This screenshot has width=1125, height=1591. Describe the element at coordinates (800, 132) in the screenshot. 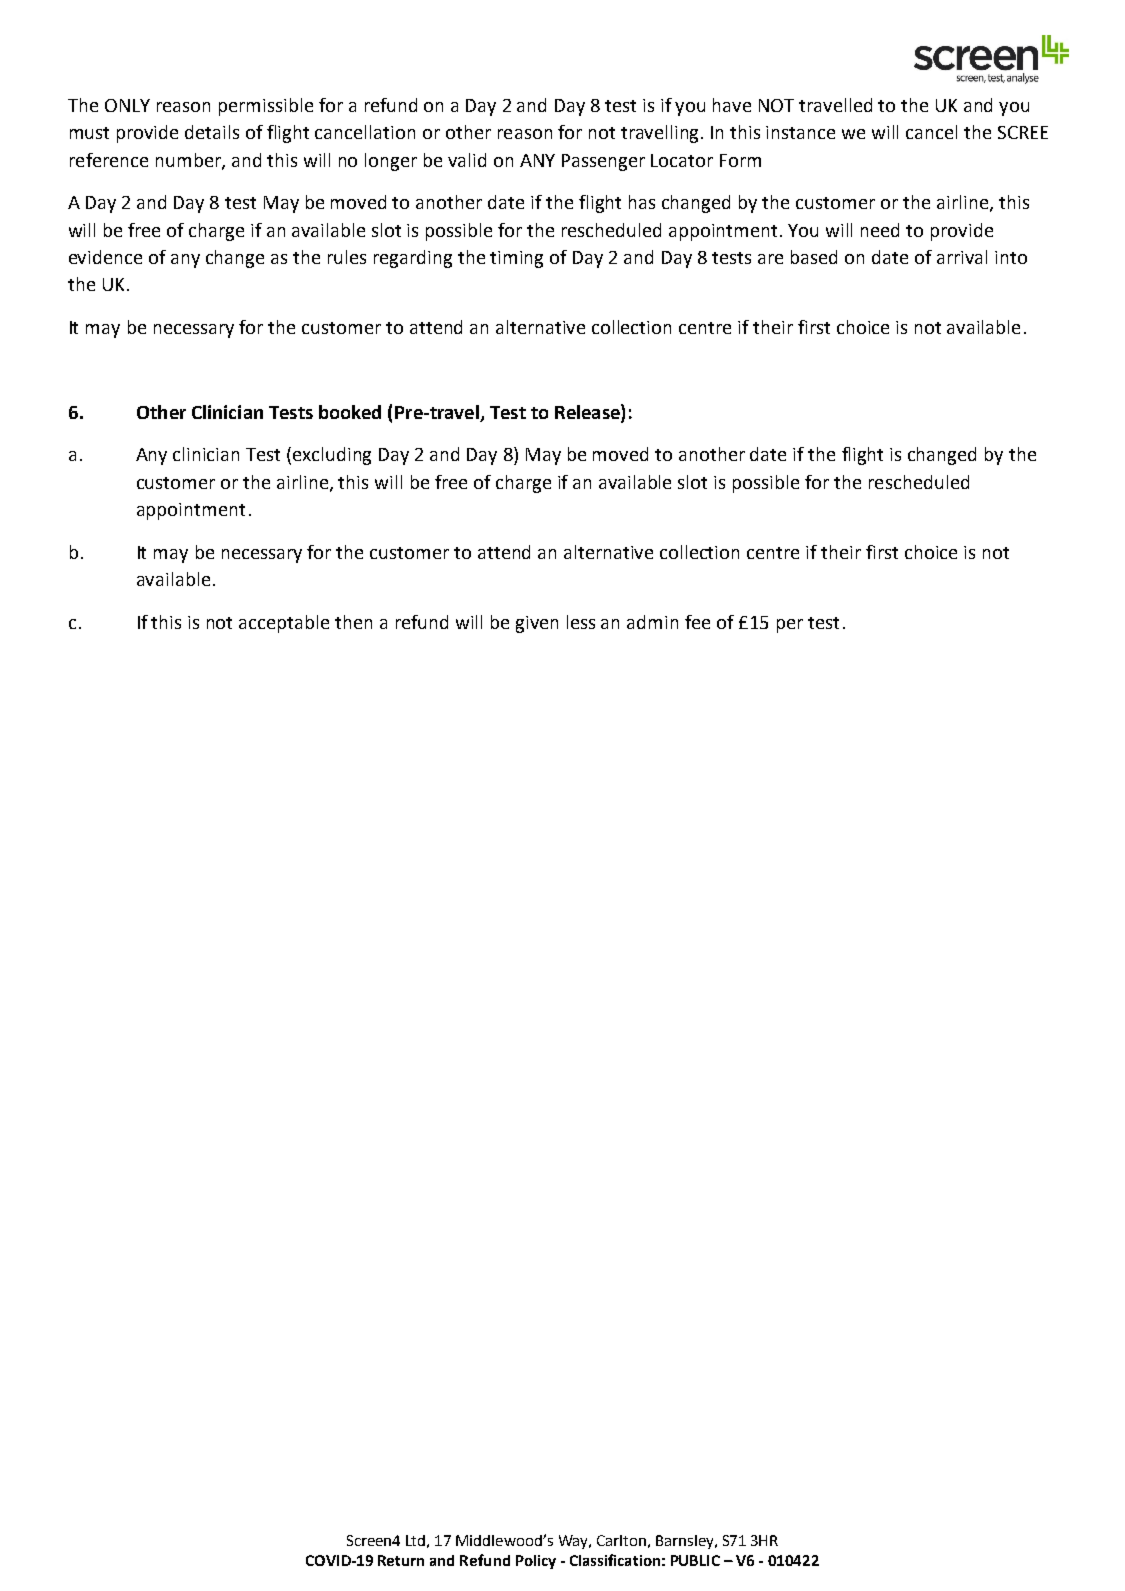

I see `instance` at that location.
